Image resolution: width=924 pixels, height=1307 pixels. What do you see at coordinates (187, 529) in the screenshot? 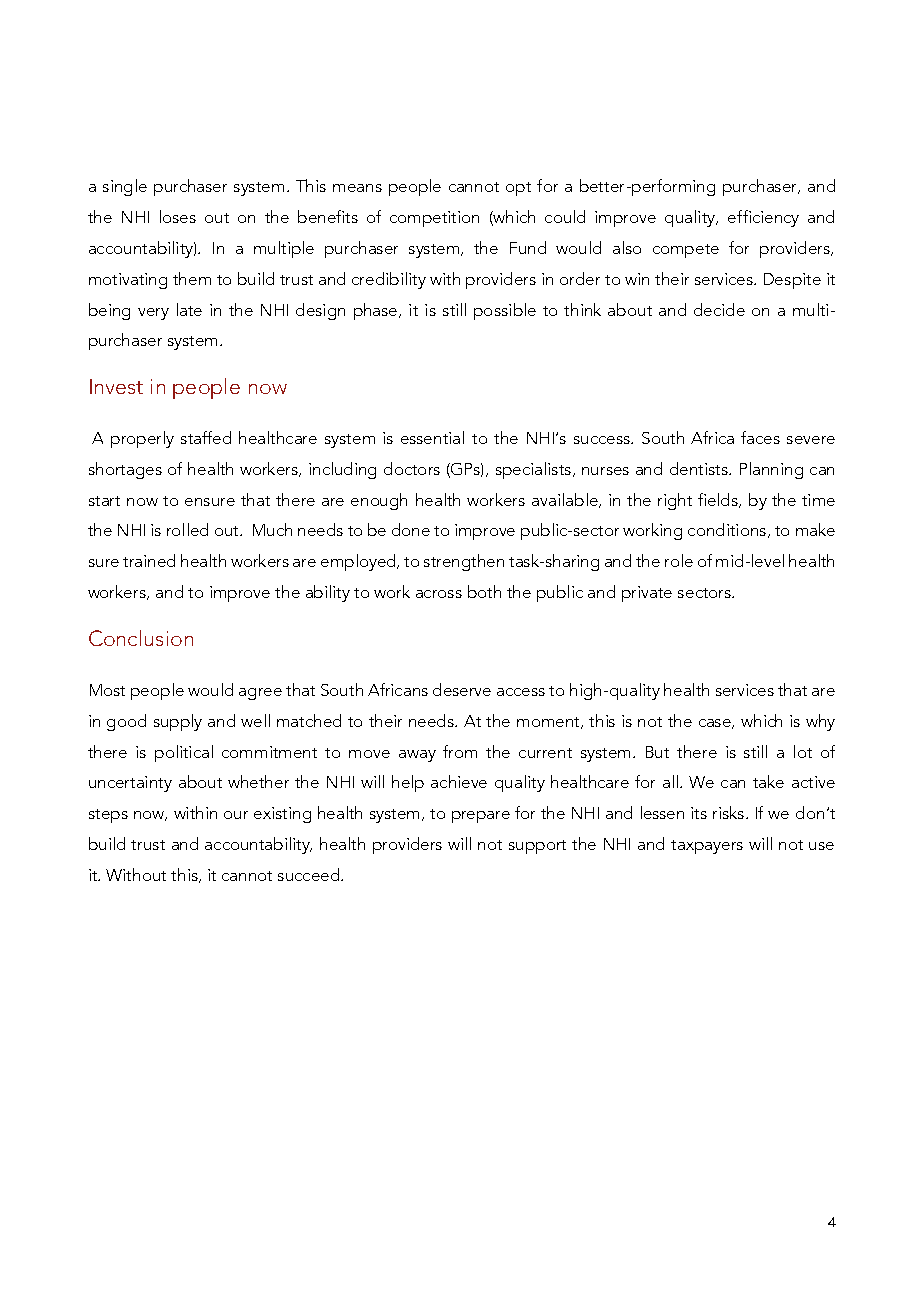
I see `rolled` at bounding box center [187, 529].
